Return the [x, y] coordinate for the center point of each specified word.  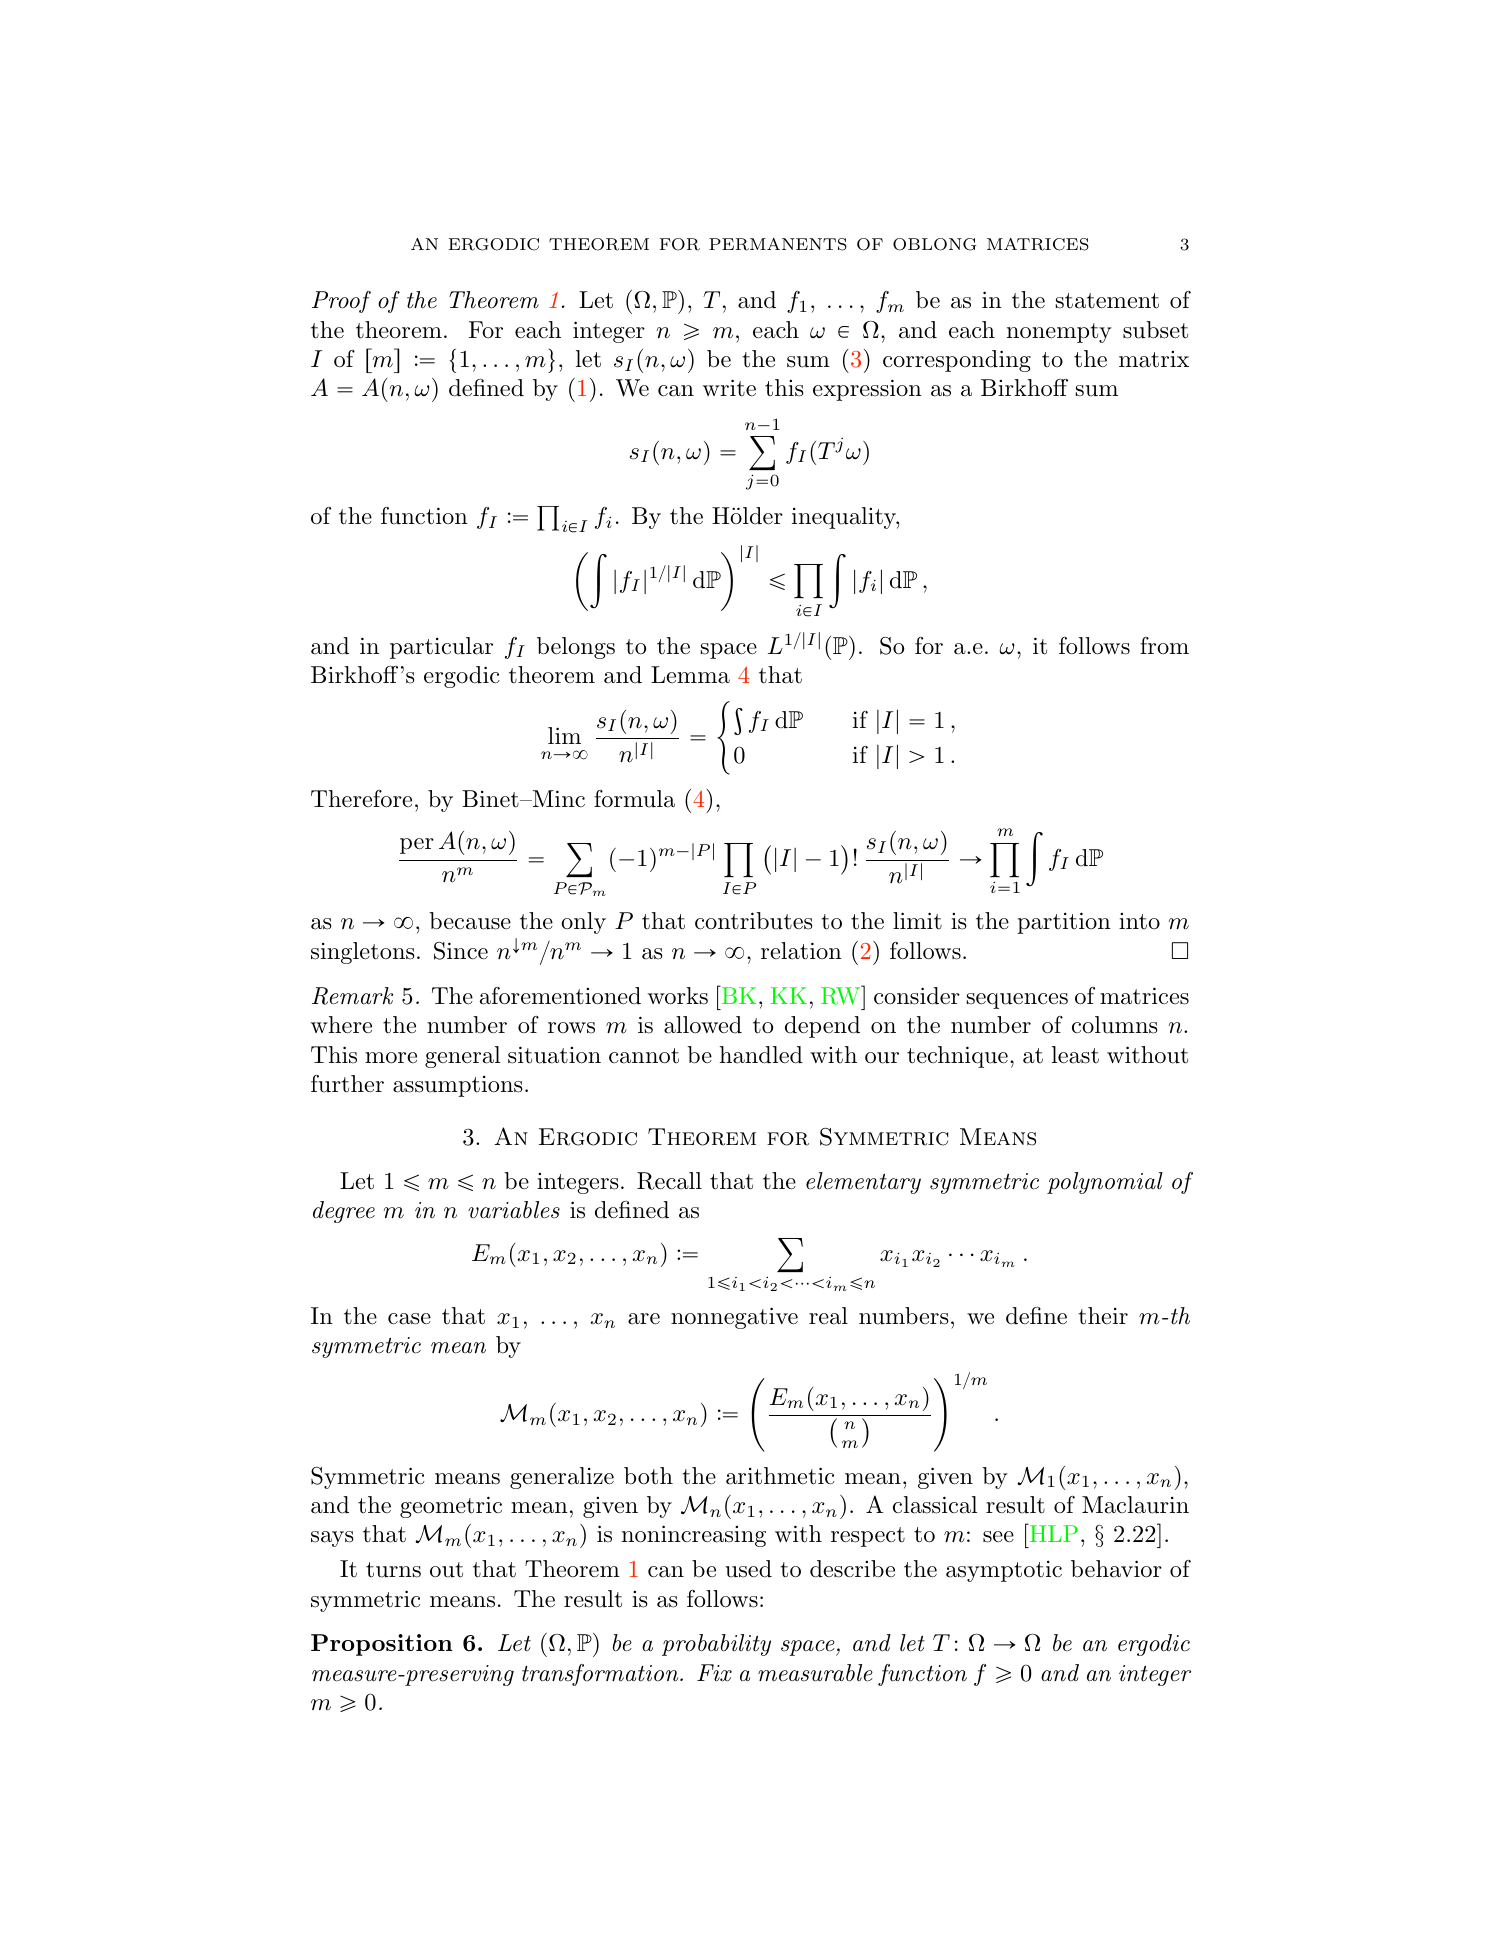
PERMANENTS [778, 244]
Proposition [382, 1645]
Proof [341, 302]
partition [1064, 923]
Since [461, 951]
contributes [754, 921]
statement [1107, 301]
